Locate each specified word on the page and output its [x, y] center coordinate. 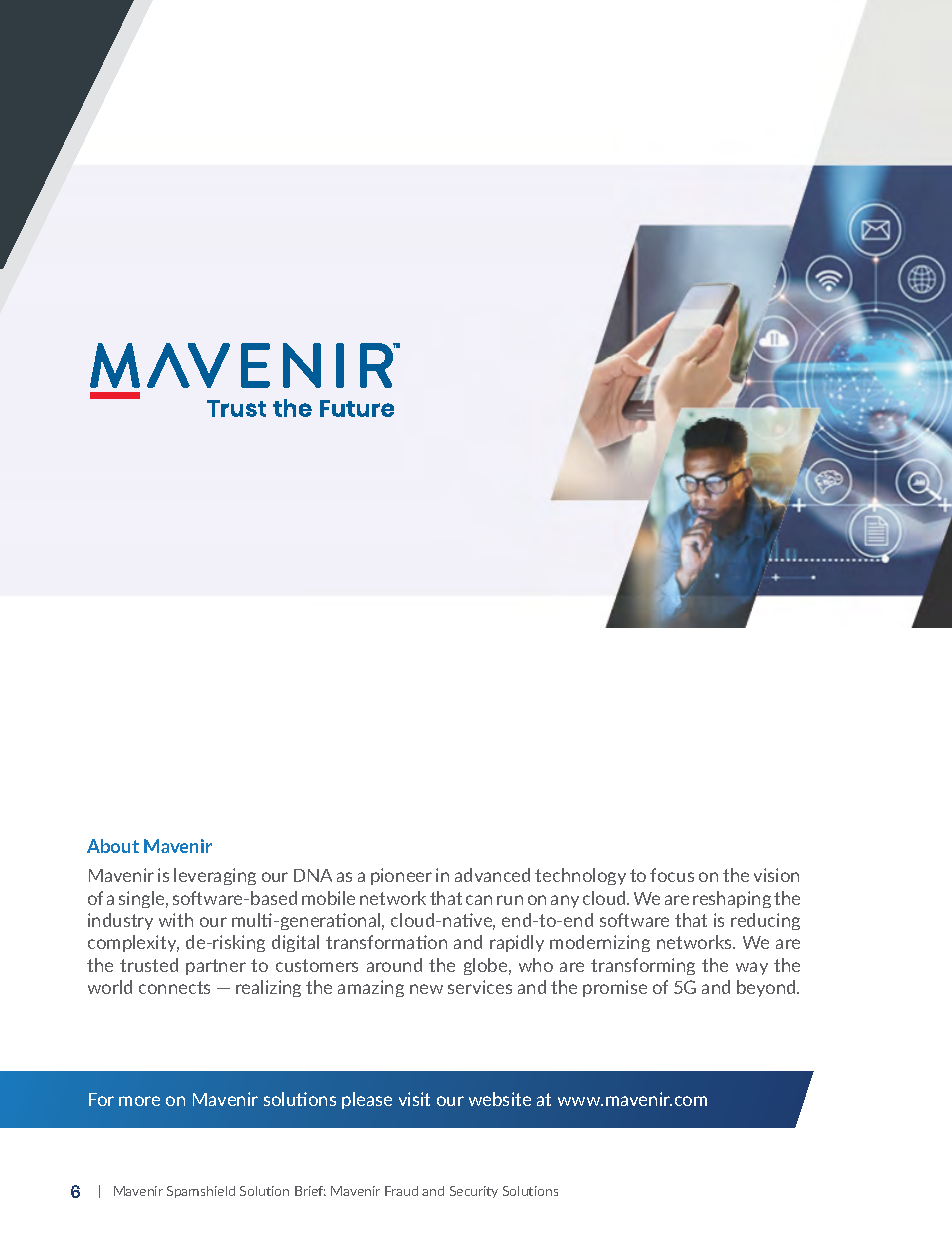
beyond [767, 988]
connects [174, 987]
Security [474, 1192]
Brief [310, 1191]
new [426, 989]
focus [672, 875]
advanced [492, 875]
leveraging [215, 876]
